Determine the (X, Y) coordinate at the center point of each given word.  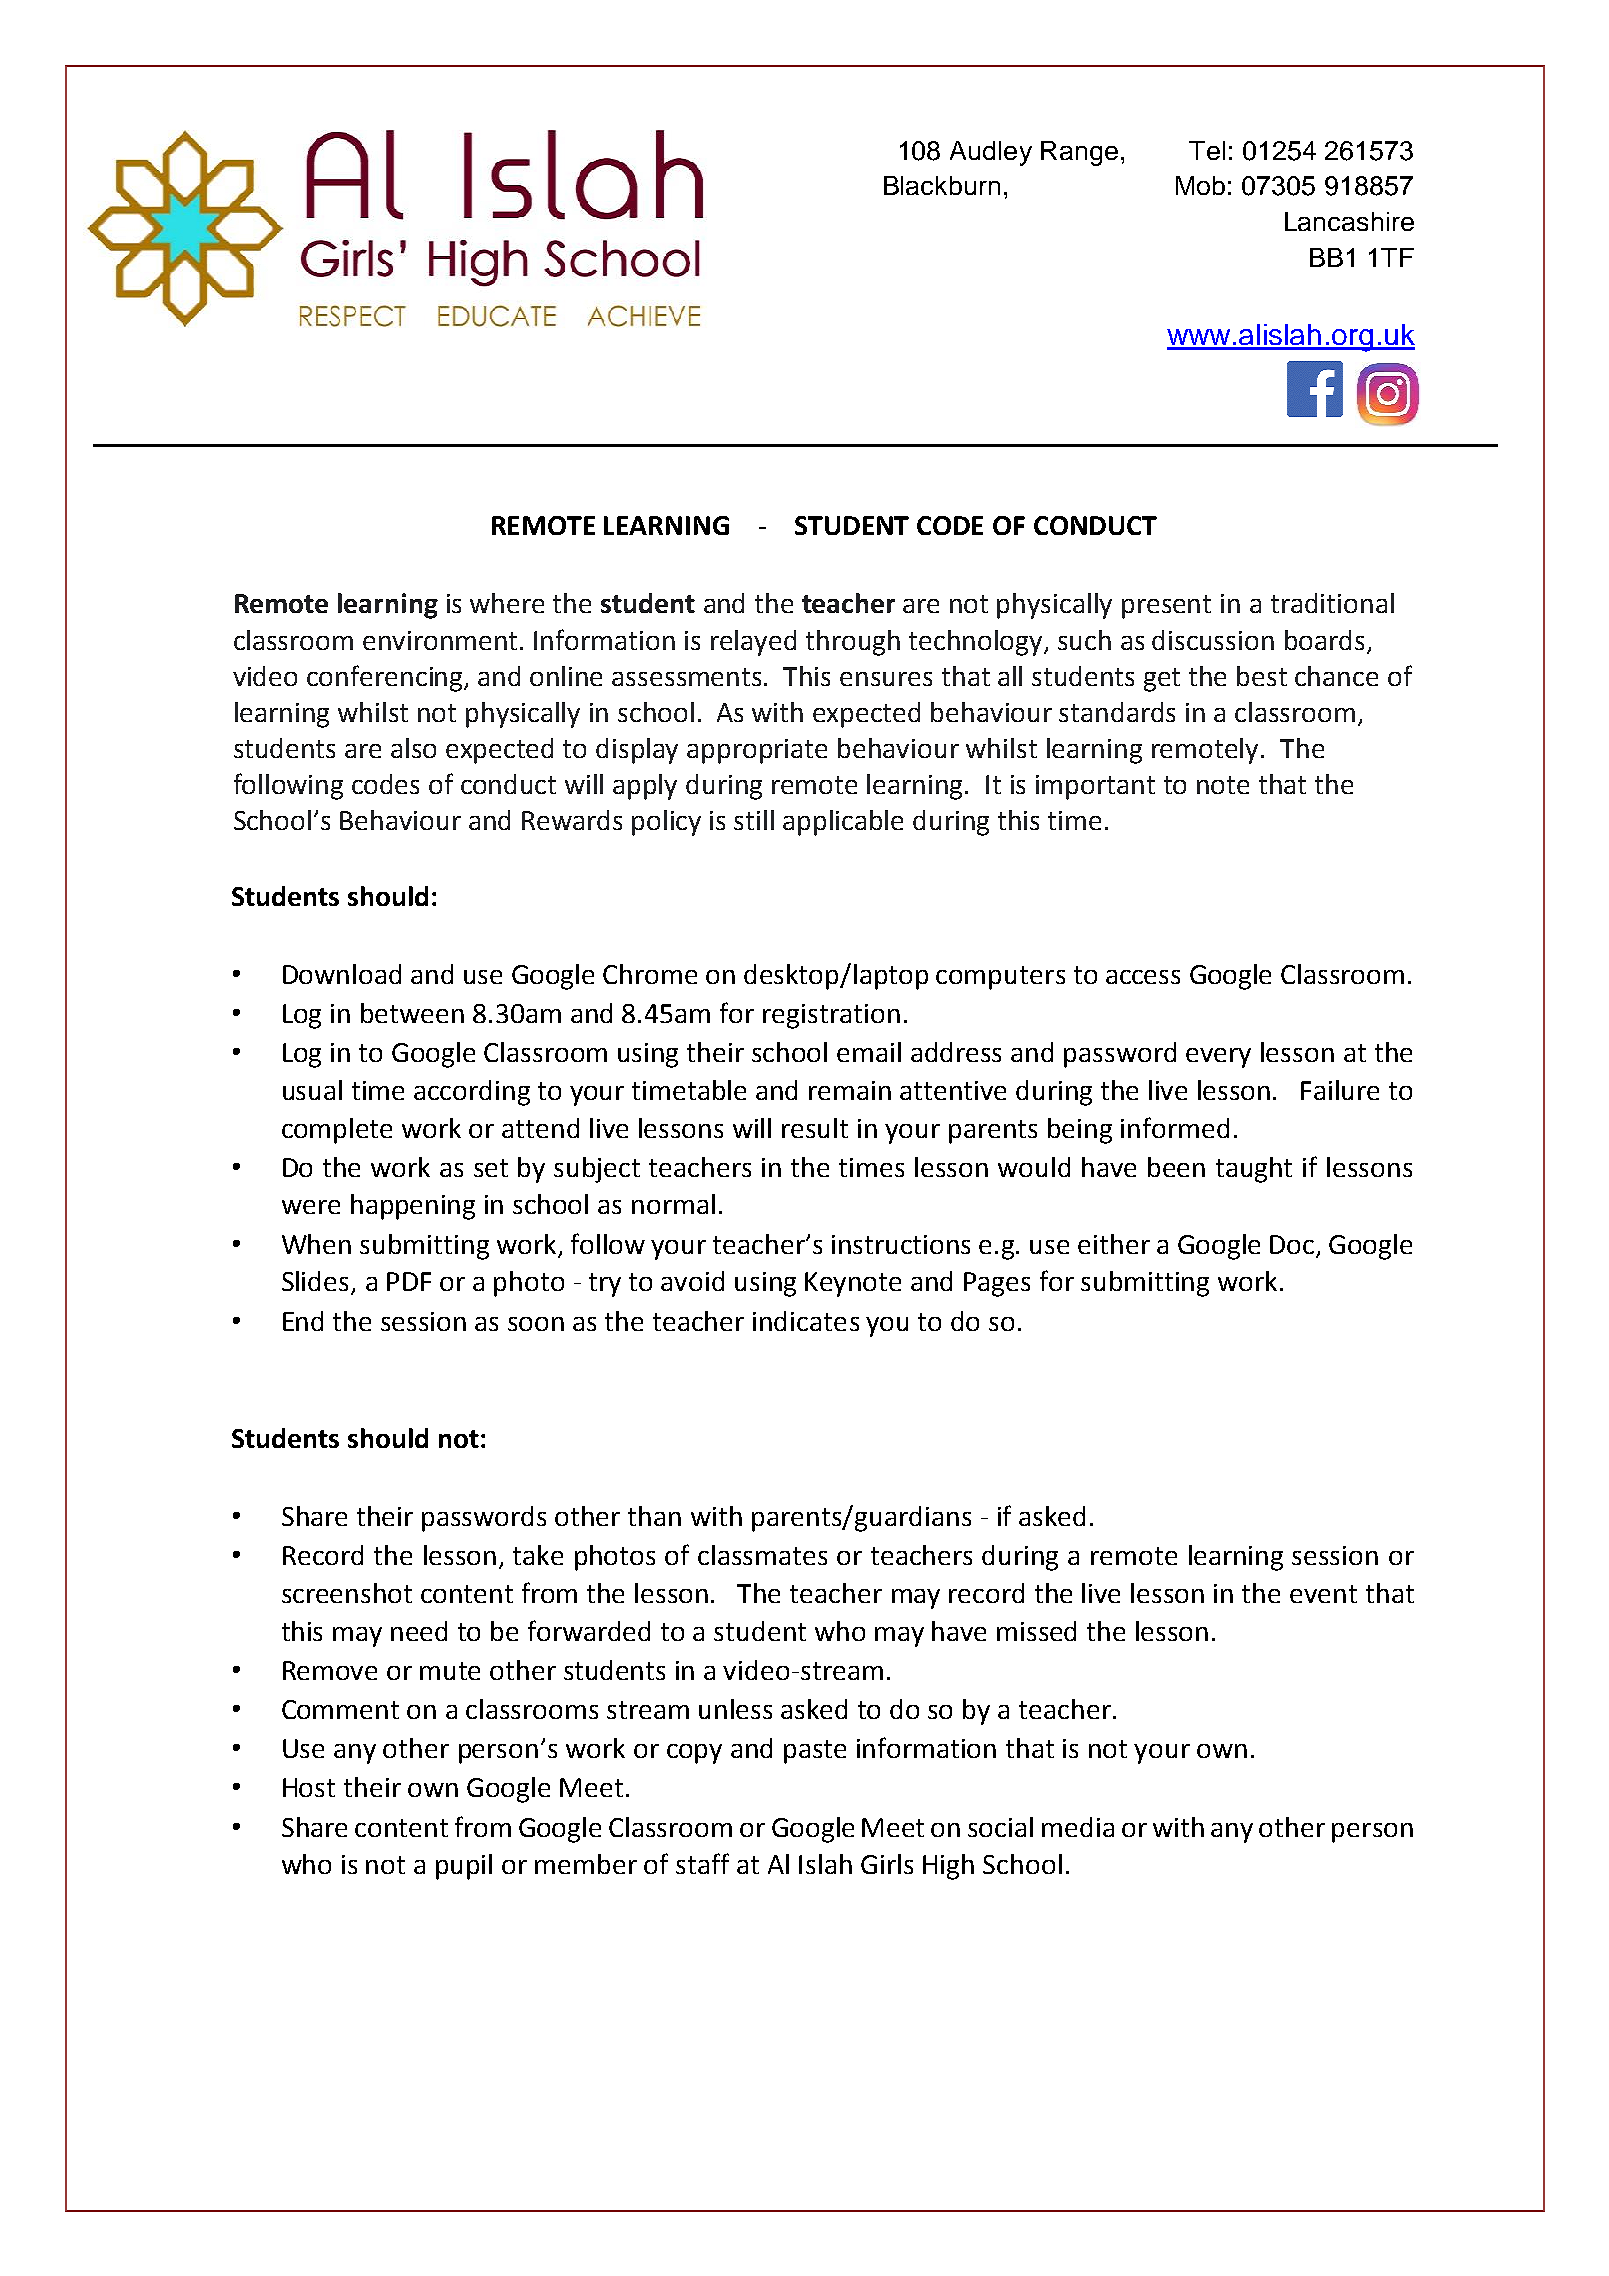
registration (831, 1016)
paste (815, 1752)
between (412, 1013)
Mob (1200, 185)
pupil (464, 1867)
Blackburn (942, 185)
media (1078, 1827)
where (507, 603)
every (1218, 1058)
